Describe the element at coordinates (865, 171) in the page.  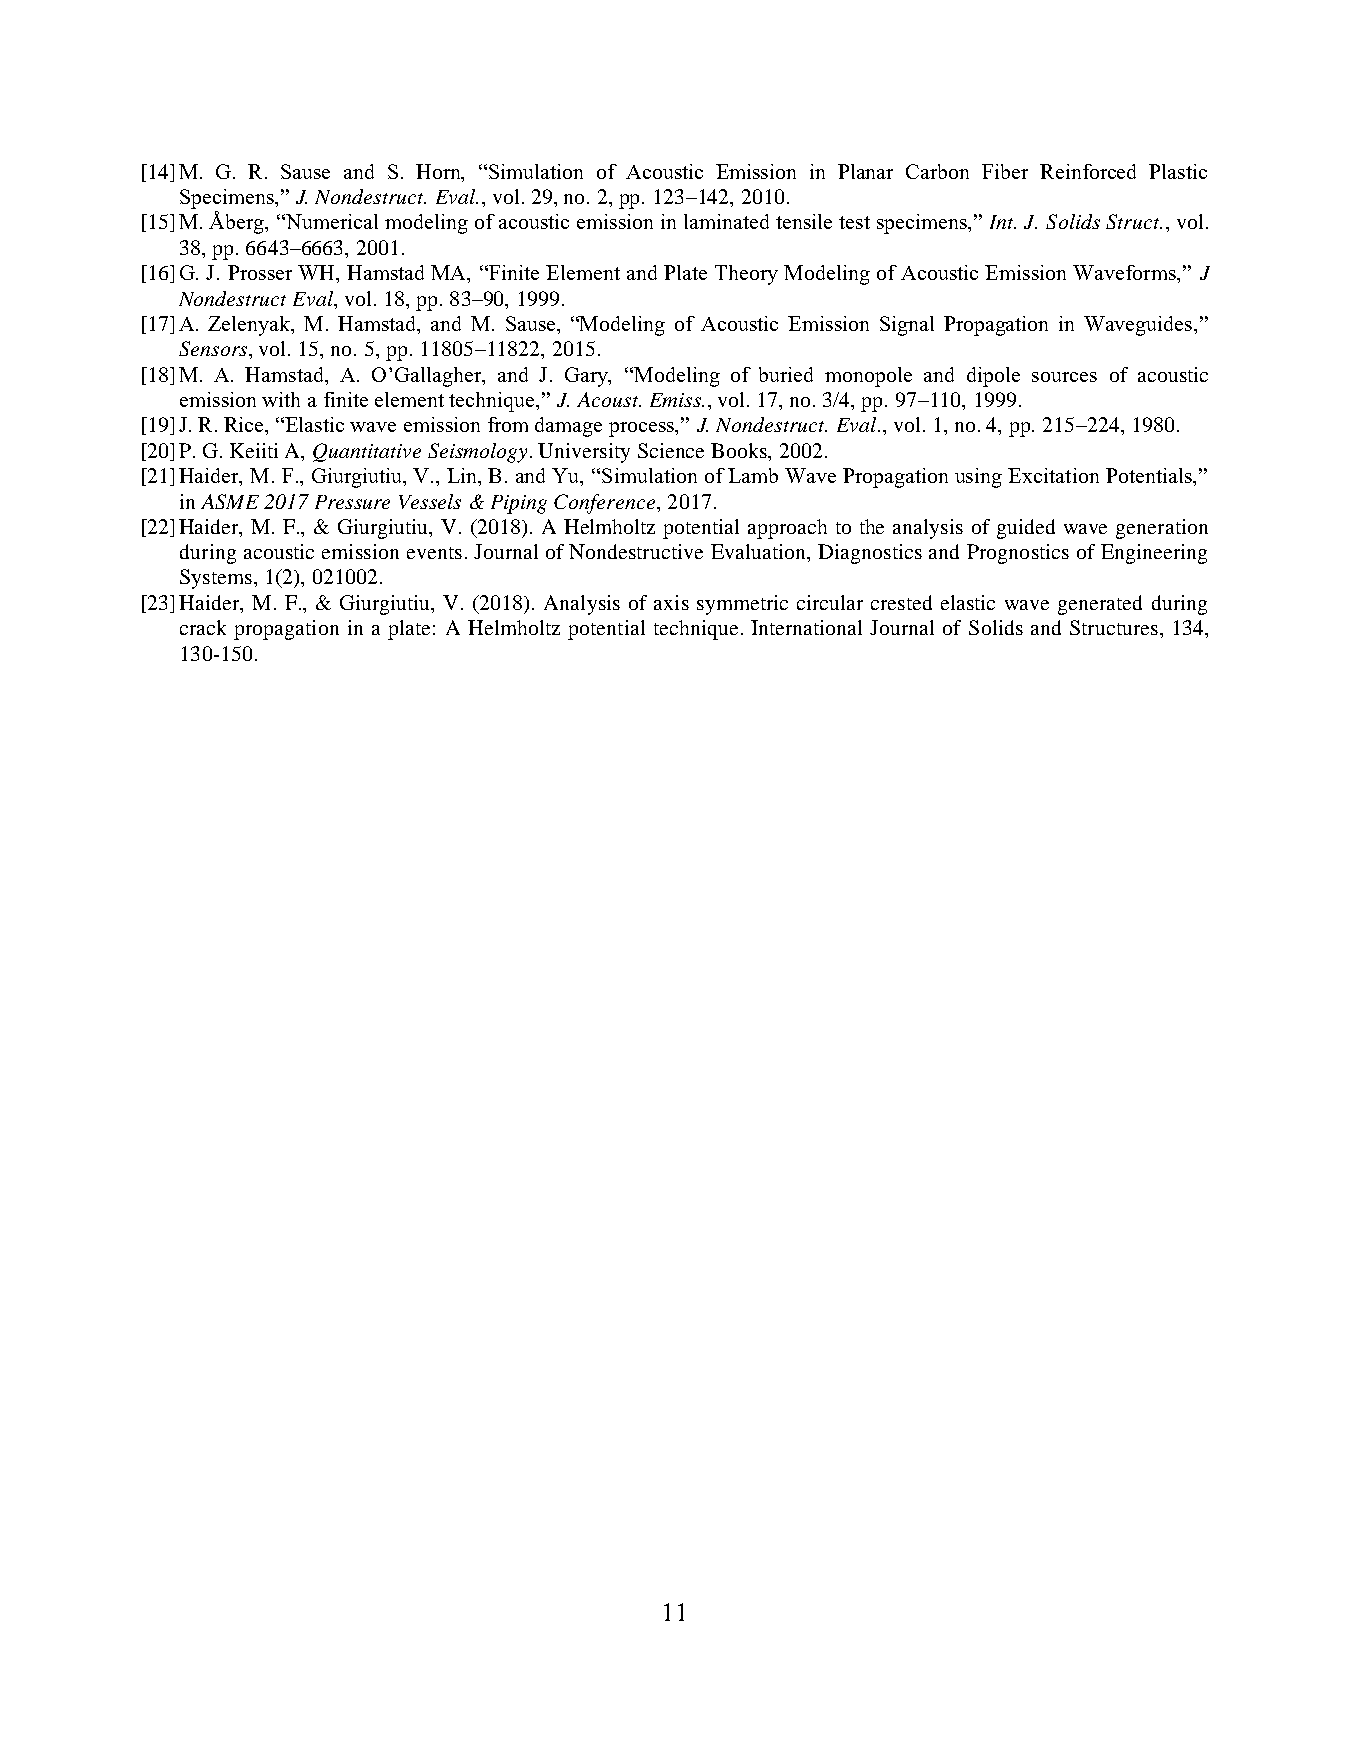
I see `Planar` at that location.
